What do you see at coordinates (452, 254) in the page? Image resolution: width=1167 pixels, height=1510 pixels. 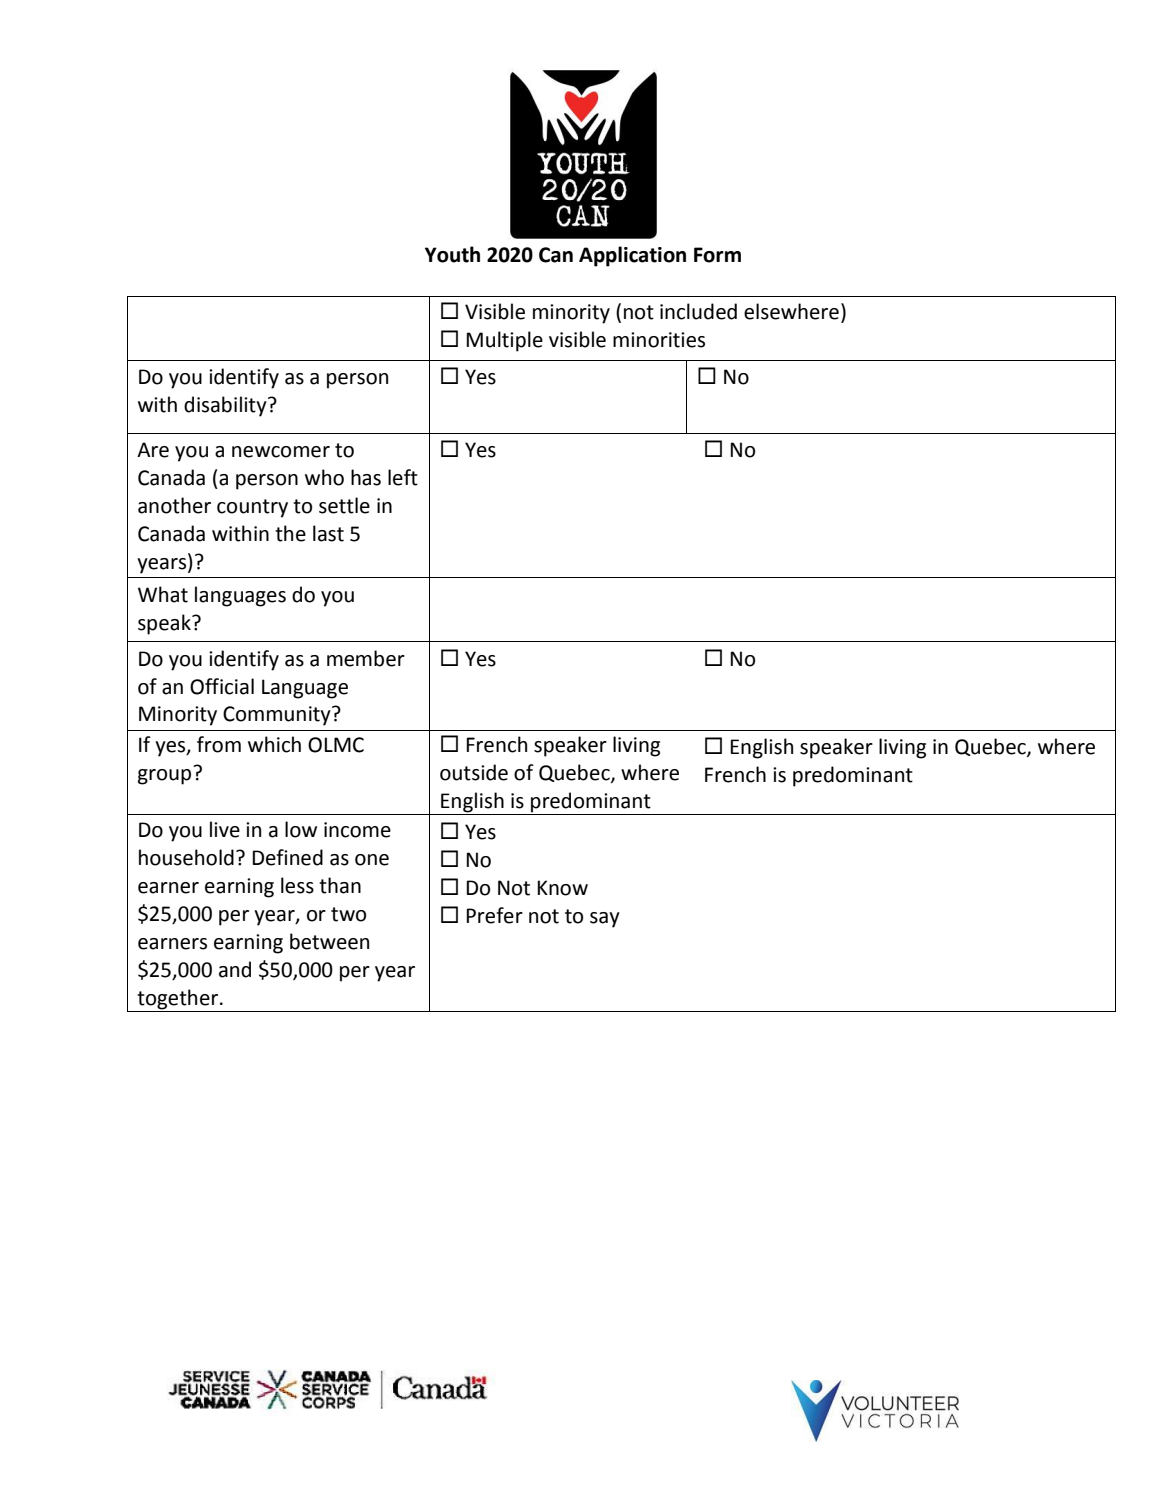 I see `Youth` at bounding box center [452, 254].
